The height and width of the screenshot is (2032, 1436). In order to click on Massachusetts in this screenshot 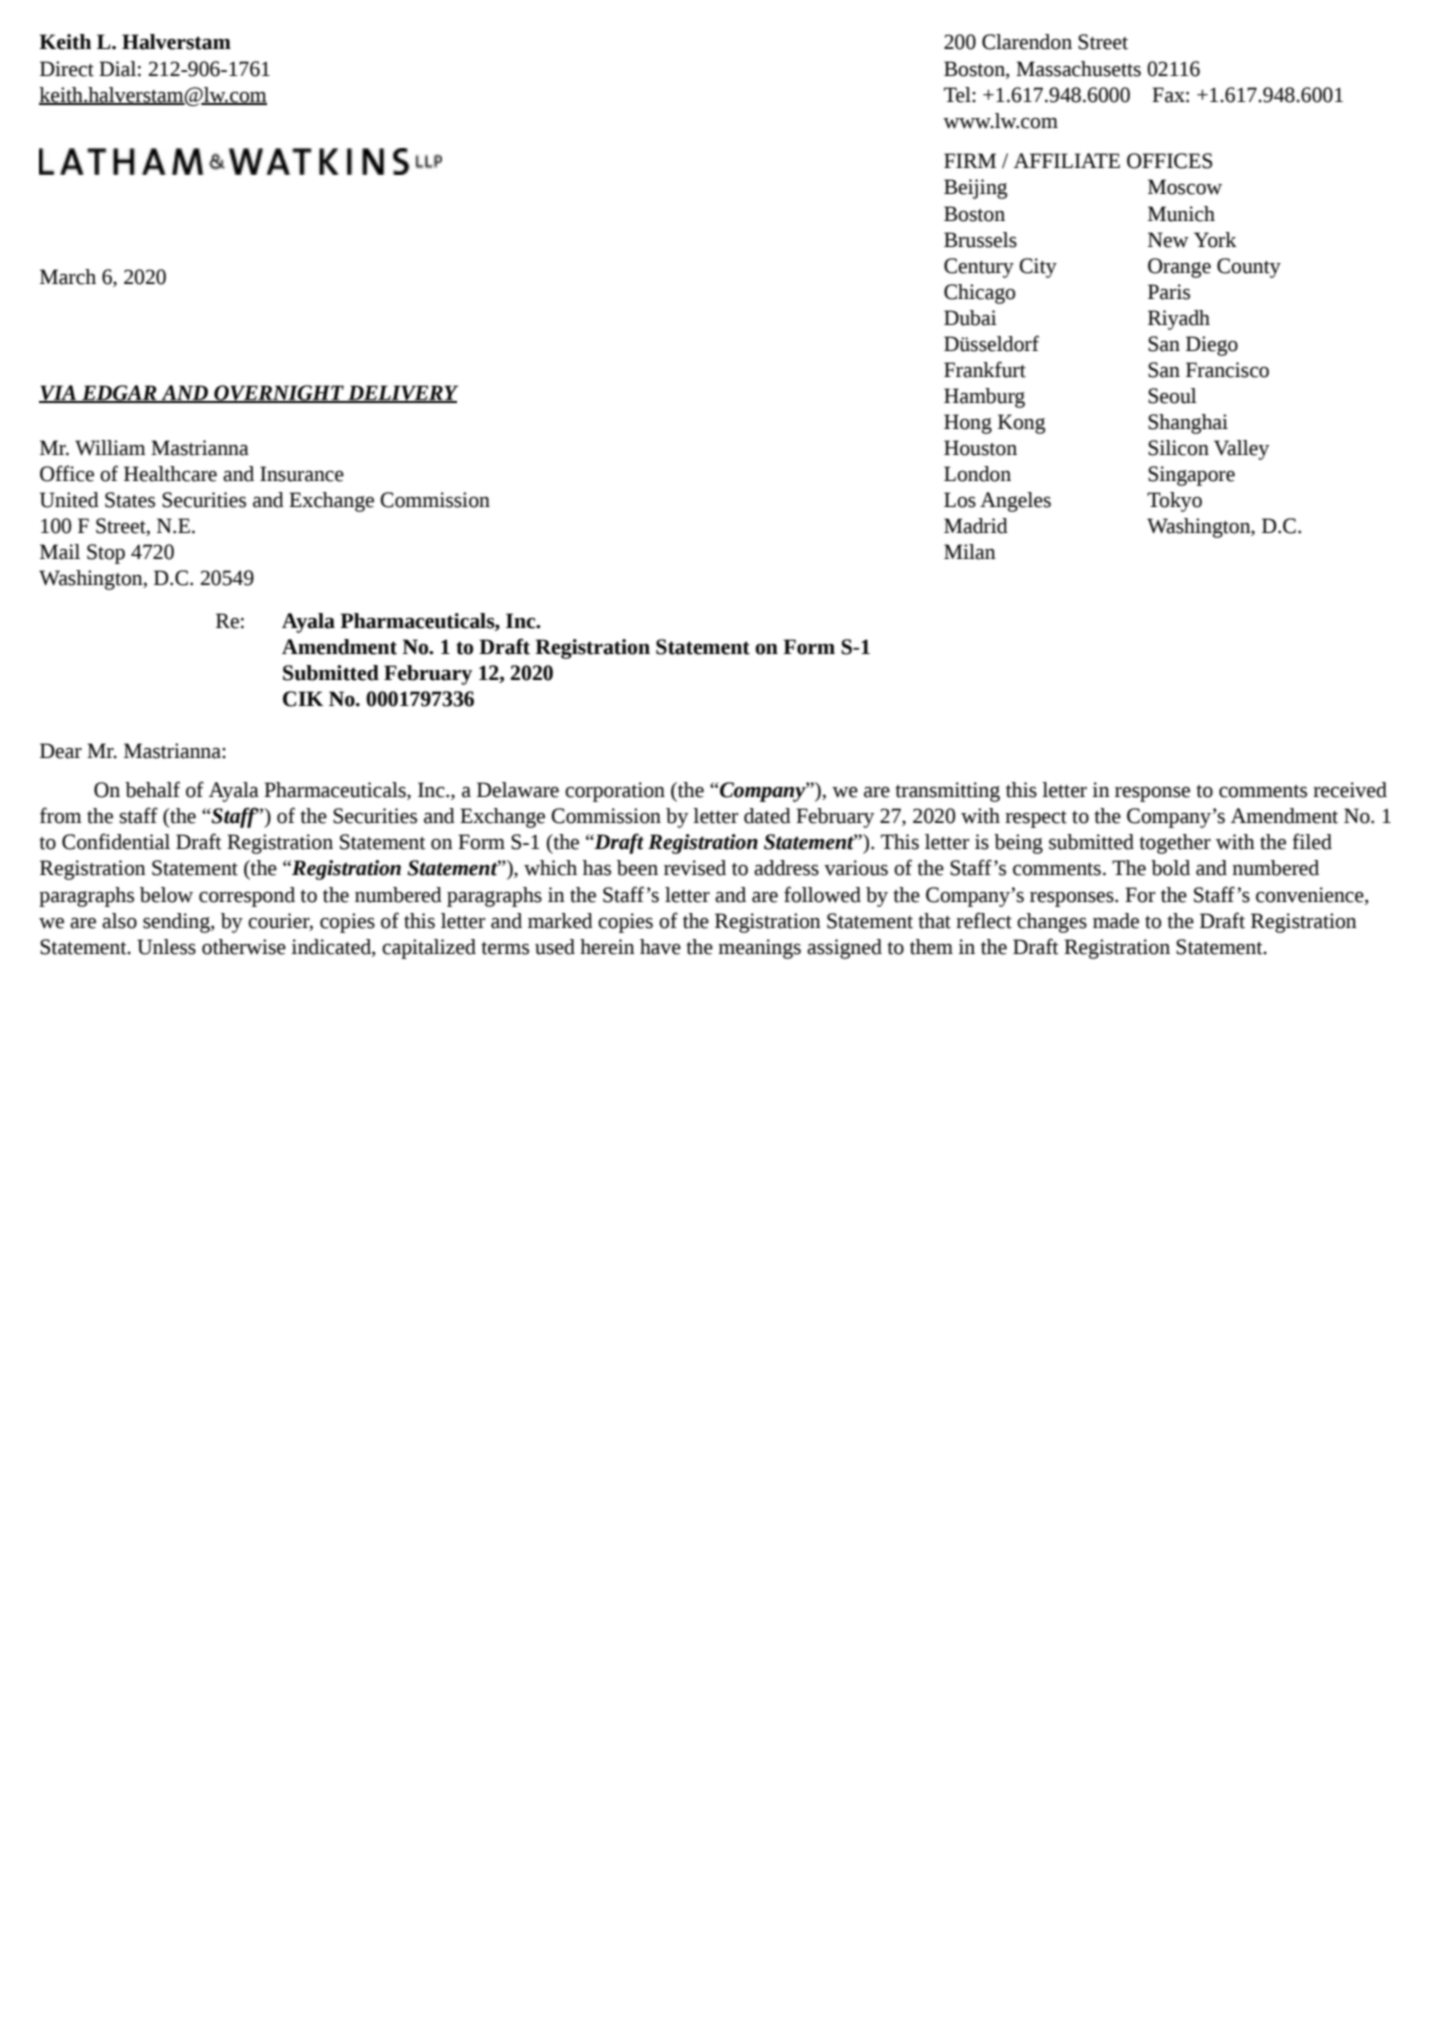, I will do `click(1078, 69)`.
